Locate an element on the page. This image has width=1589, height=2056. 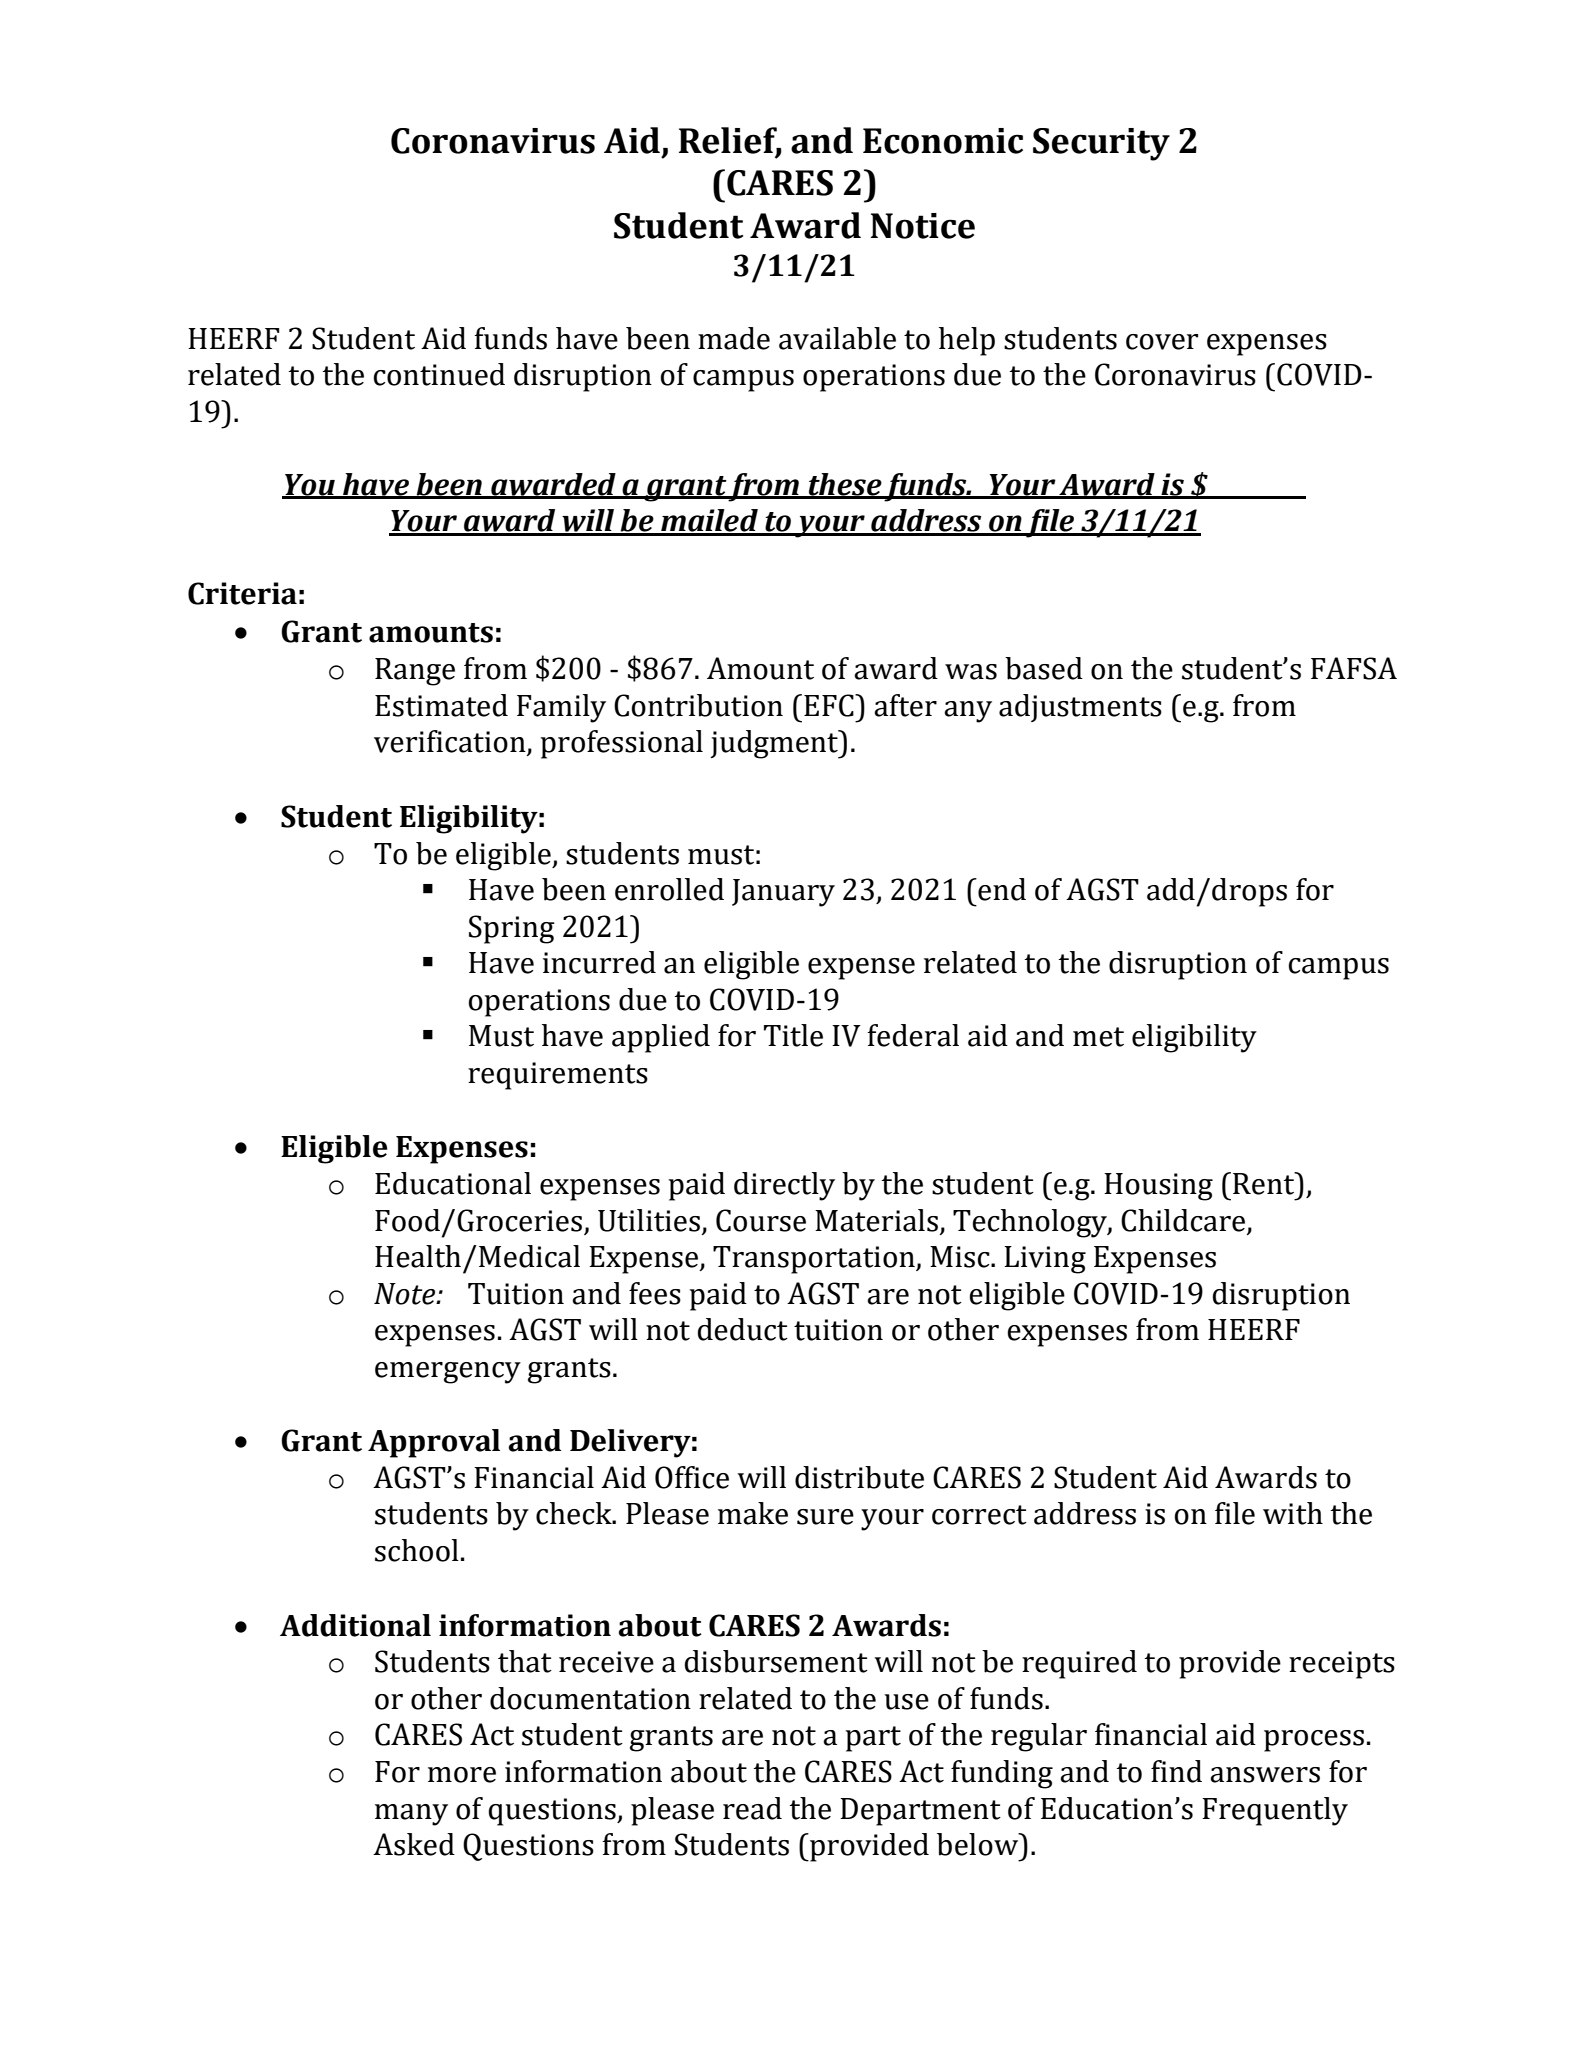
Security is located at coordinates (1101, 144).
